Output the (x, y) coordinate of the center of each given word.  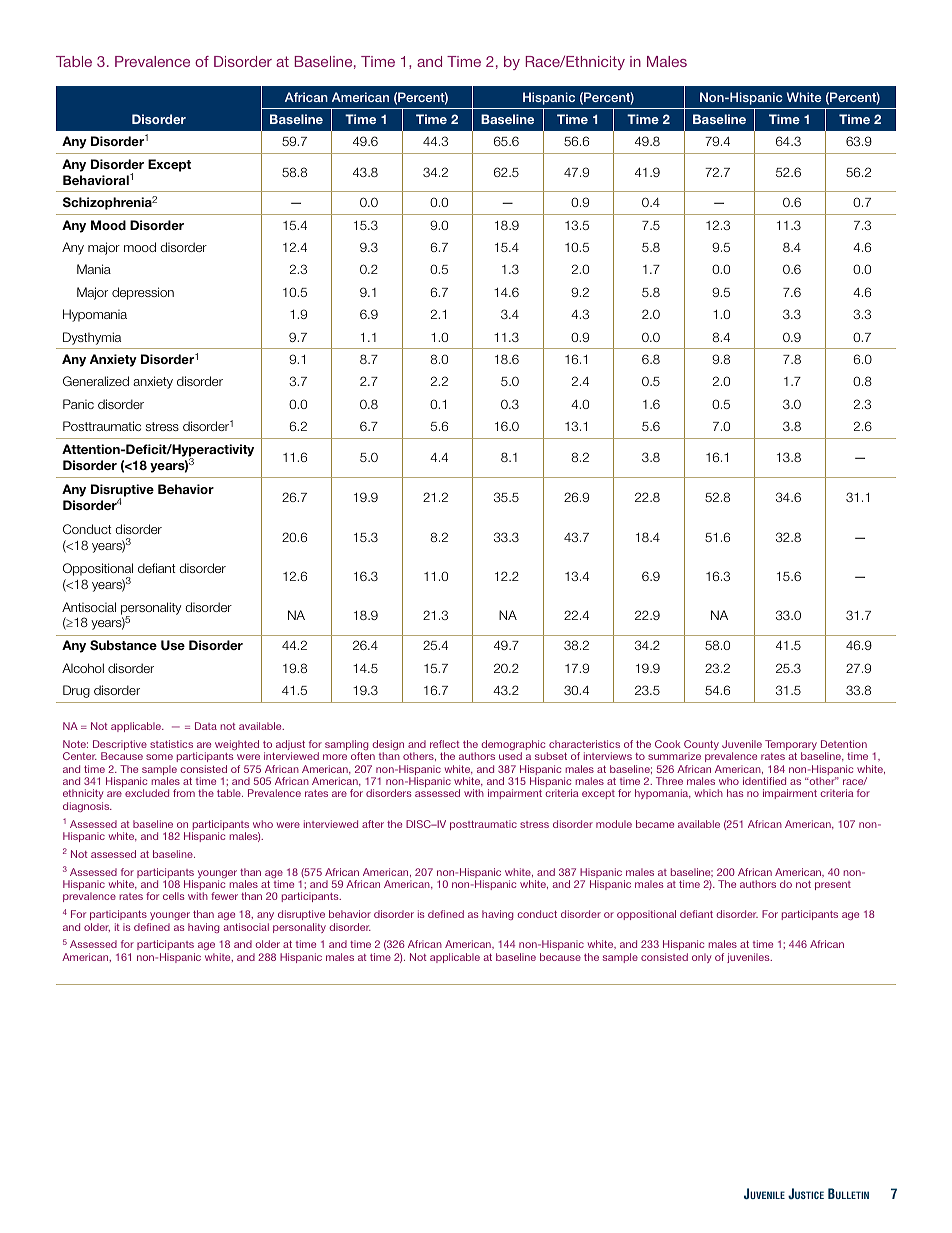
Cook (668, 744)
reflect (445, 744)
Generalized (96, 381)
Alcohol (83, 668)
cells (174, 896)
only (702, 958)
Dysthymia (92, 338)
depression (143, 293)
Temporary (791, 746)
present (833, 885)
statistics (171, 744)
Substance (123, 645)
